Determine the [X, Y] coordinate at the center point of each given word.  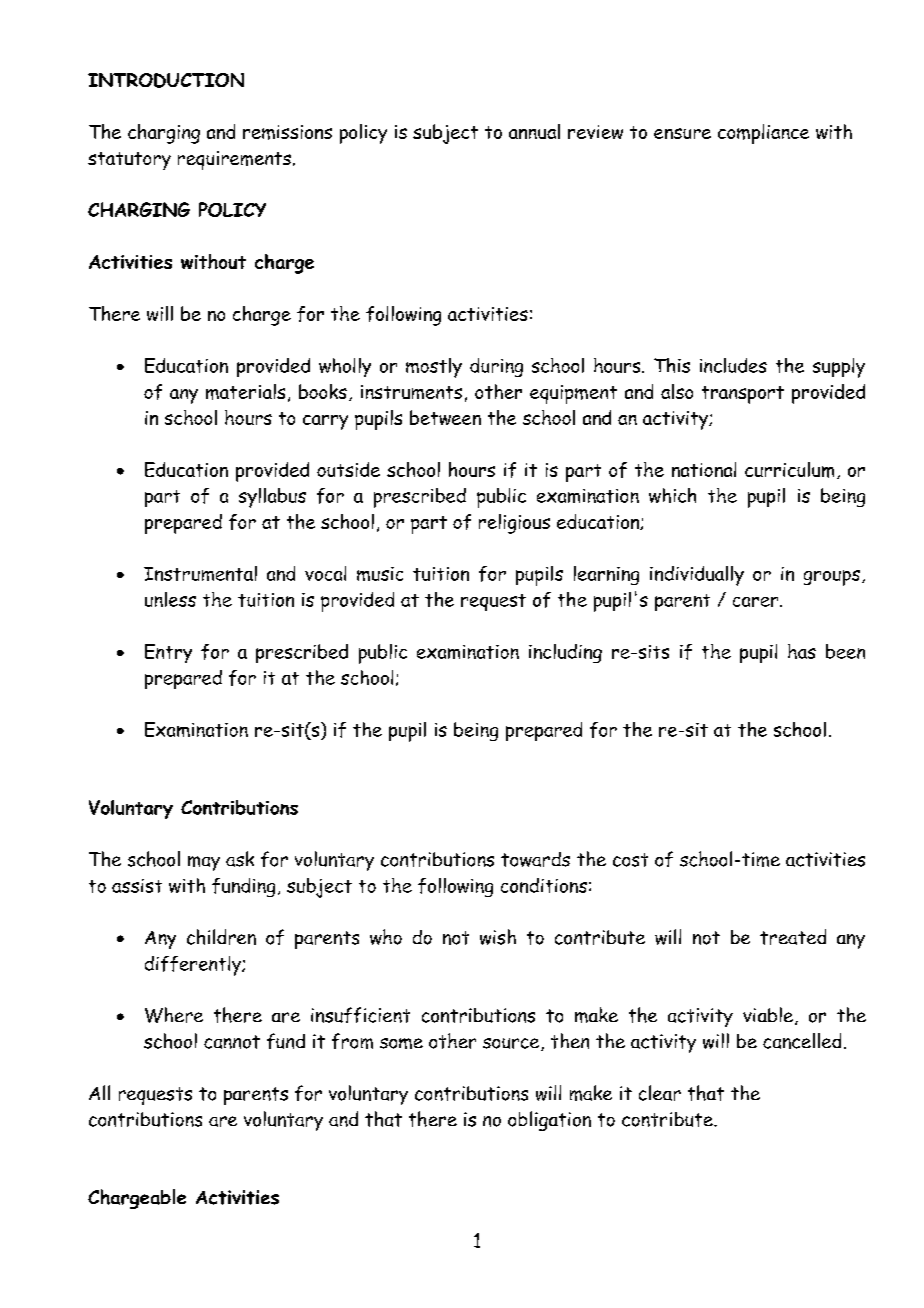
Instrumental [200, 573]
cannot [232, 1042]
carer [757, 602]
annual [534, 131]
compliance [763, 134]
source [512, 1044]
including [565, 653]
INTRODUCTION [166, 80]
